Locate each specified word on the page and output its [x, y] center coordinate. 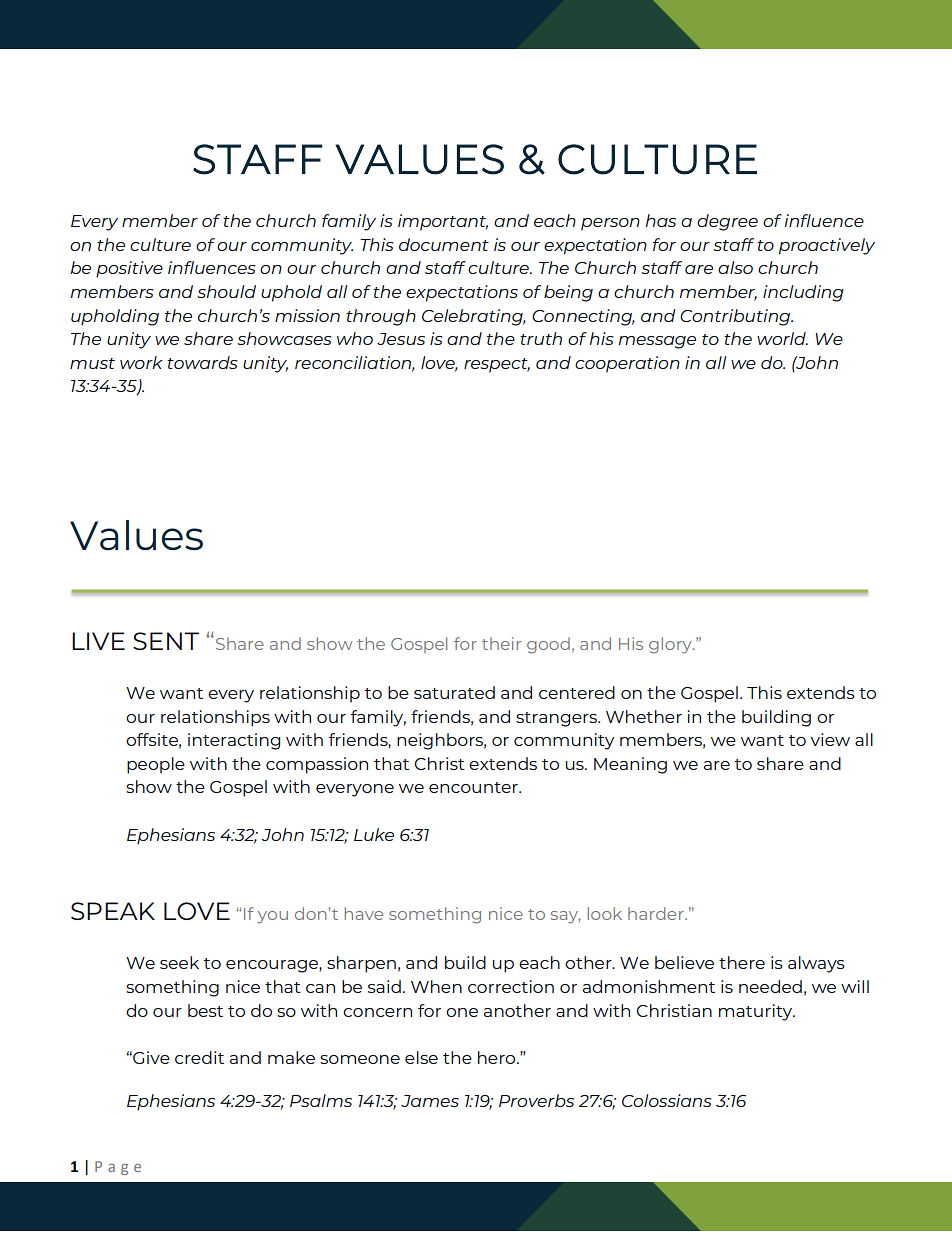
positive [129, 269]
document [444, 244]
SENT [166, 641]
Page [118, 1168]
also [735, 267]
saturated [454, 692]
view [830, 739]
